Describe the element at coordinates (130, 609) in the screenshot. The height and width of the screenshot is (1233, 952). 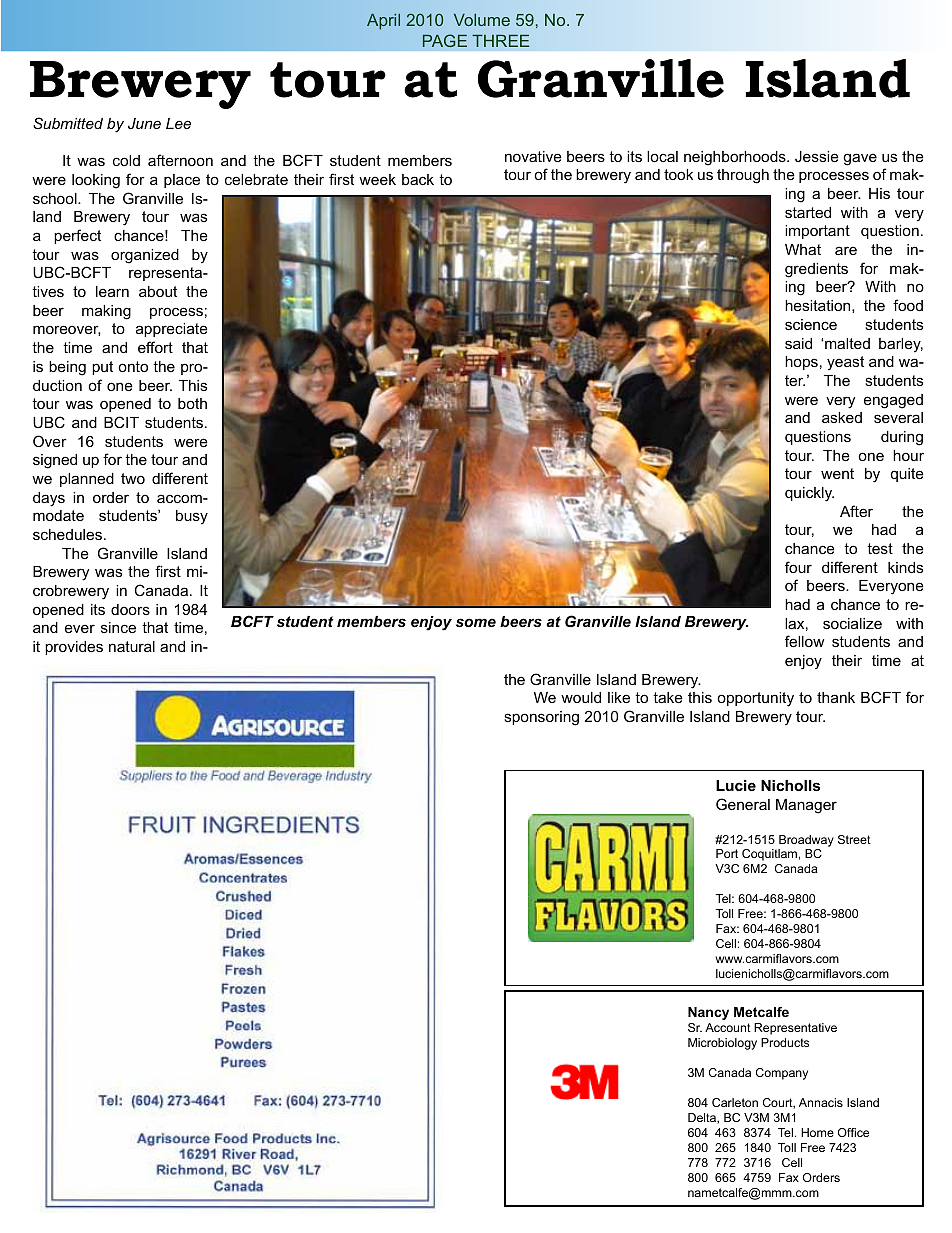
I see `doors` at that location.
